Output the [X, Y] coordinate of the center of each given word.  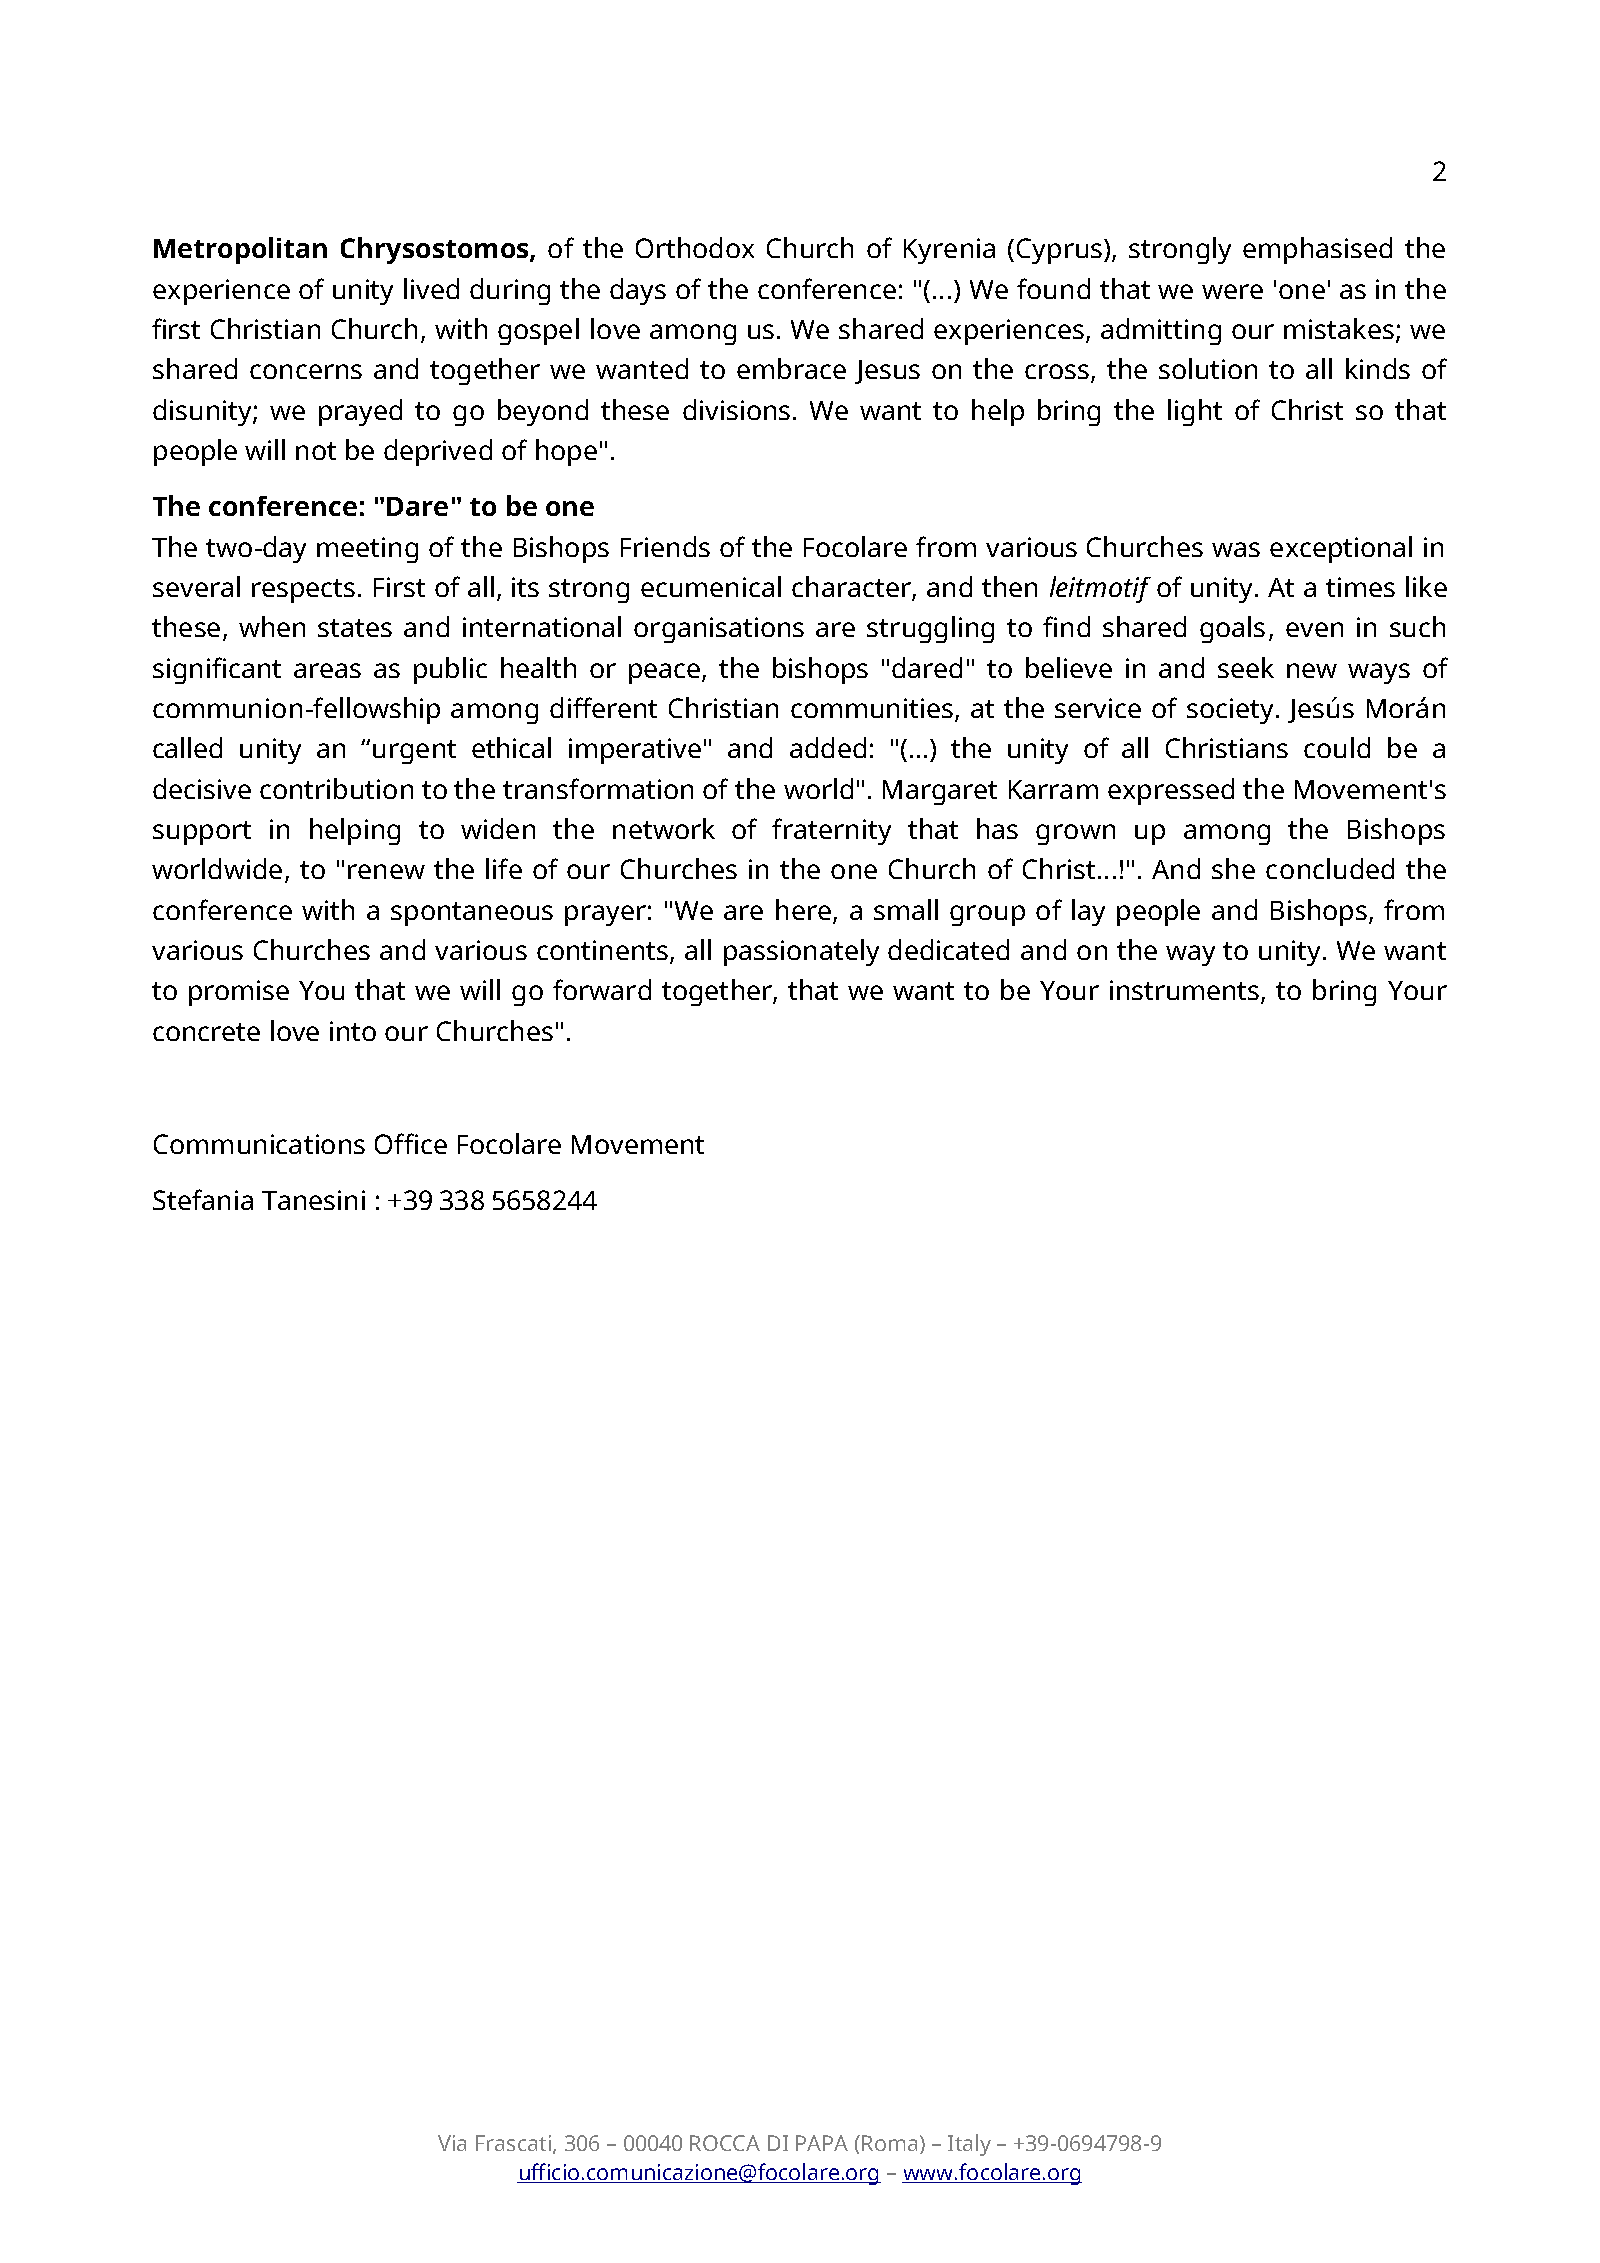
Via [452, 2143]
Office [411, 1143]
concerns [306, 371]
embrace [791, 368]
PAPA [822, 2143]
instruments [1186, 991]
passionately [801, 952]
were [1232, 291]
